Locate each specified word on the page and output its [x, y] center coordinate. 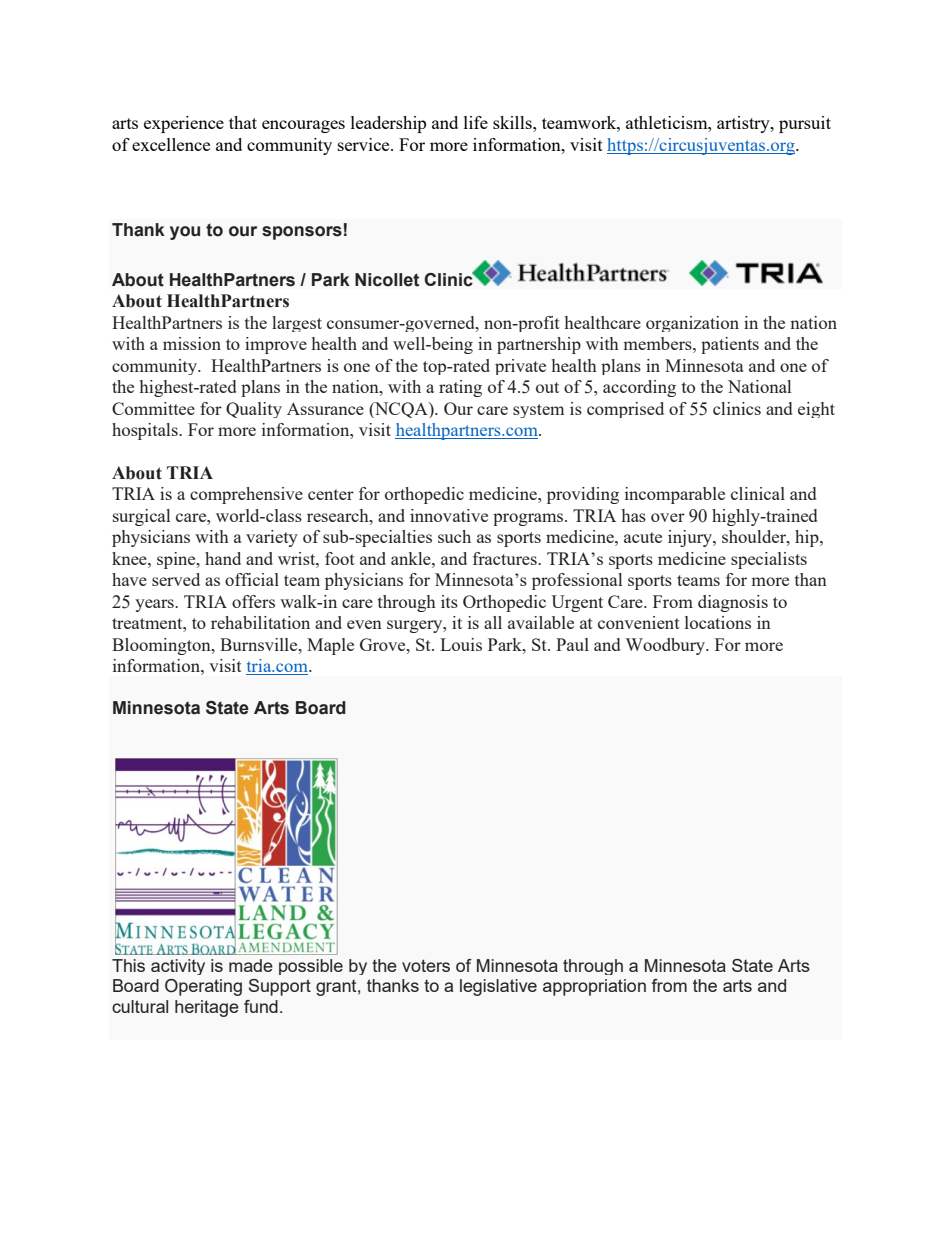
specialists [769, 560]
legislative [498, 987]
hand [223, 558]
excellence [171, 144]
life [476, 122]
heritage [207, 1008]
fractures [506, 558]
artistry [744, 124]
